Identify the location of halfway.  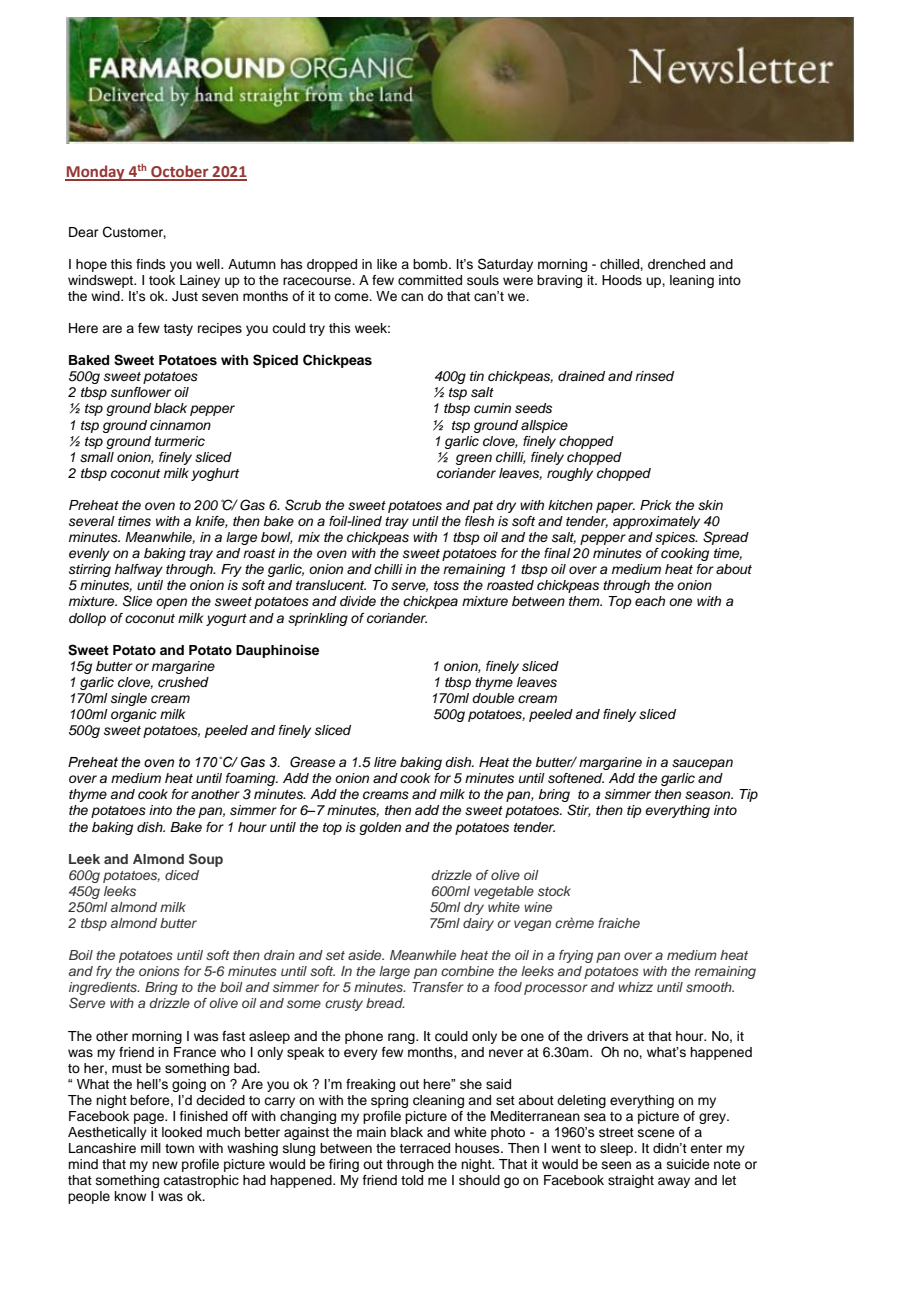
(139, 570).
